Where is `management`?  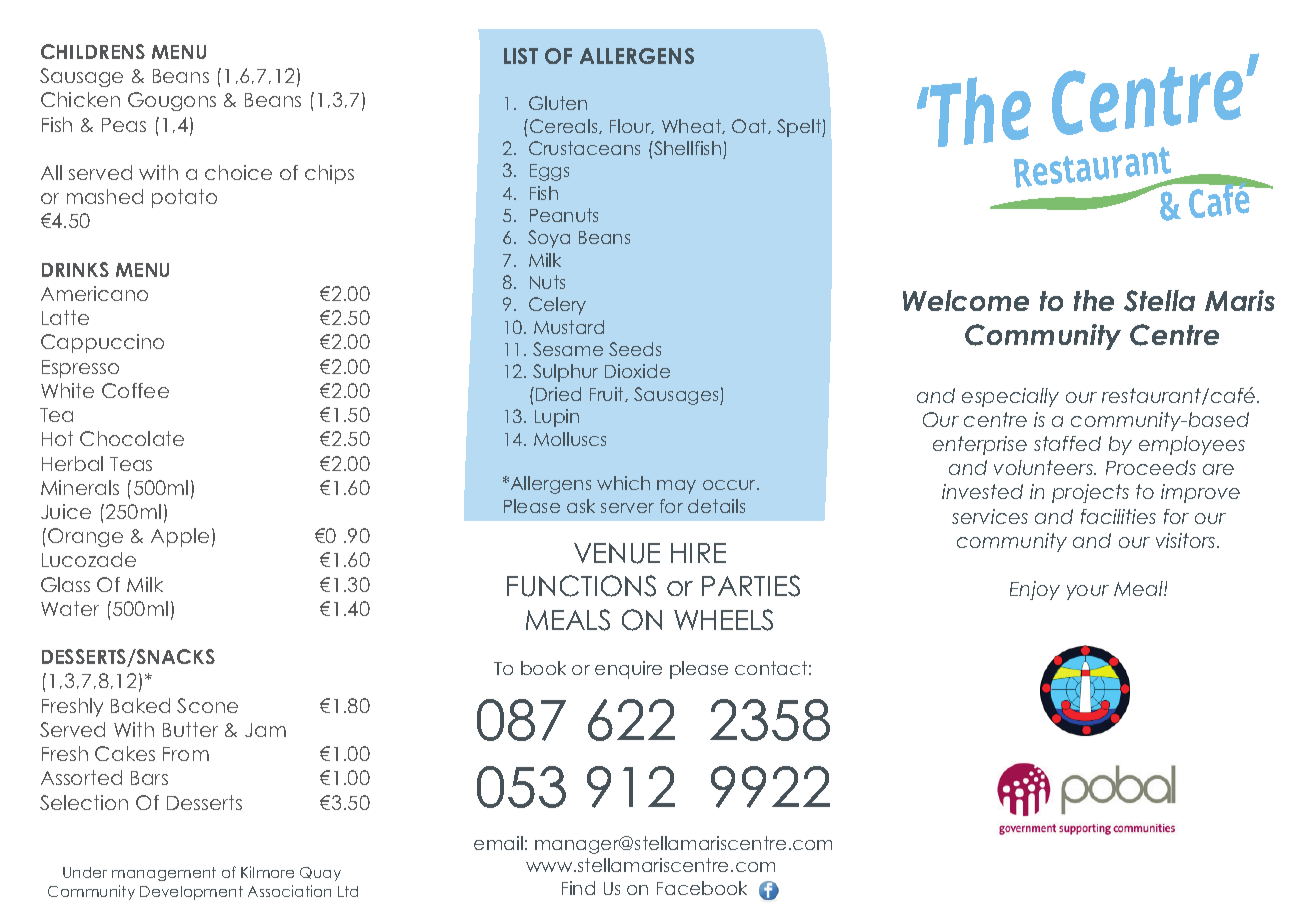 management is located at coordinates (164, 874).
